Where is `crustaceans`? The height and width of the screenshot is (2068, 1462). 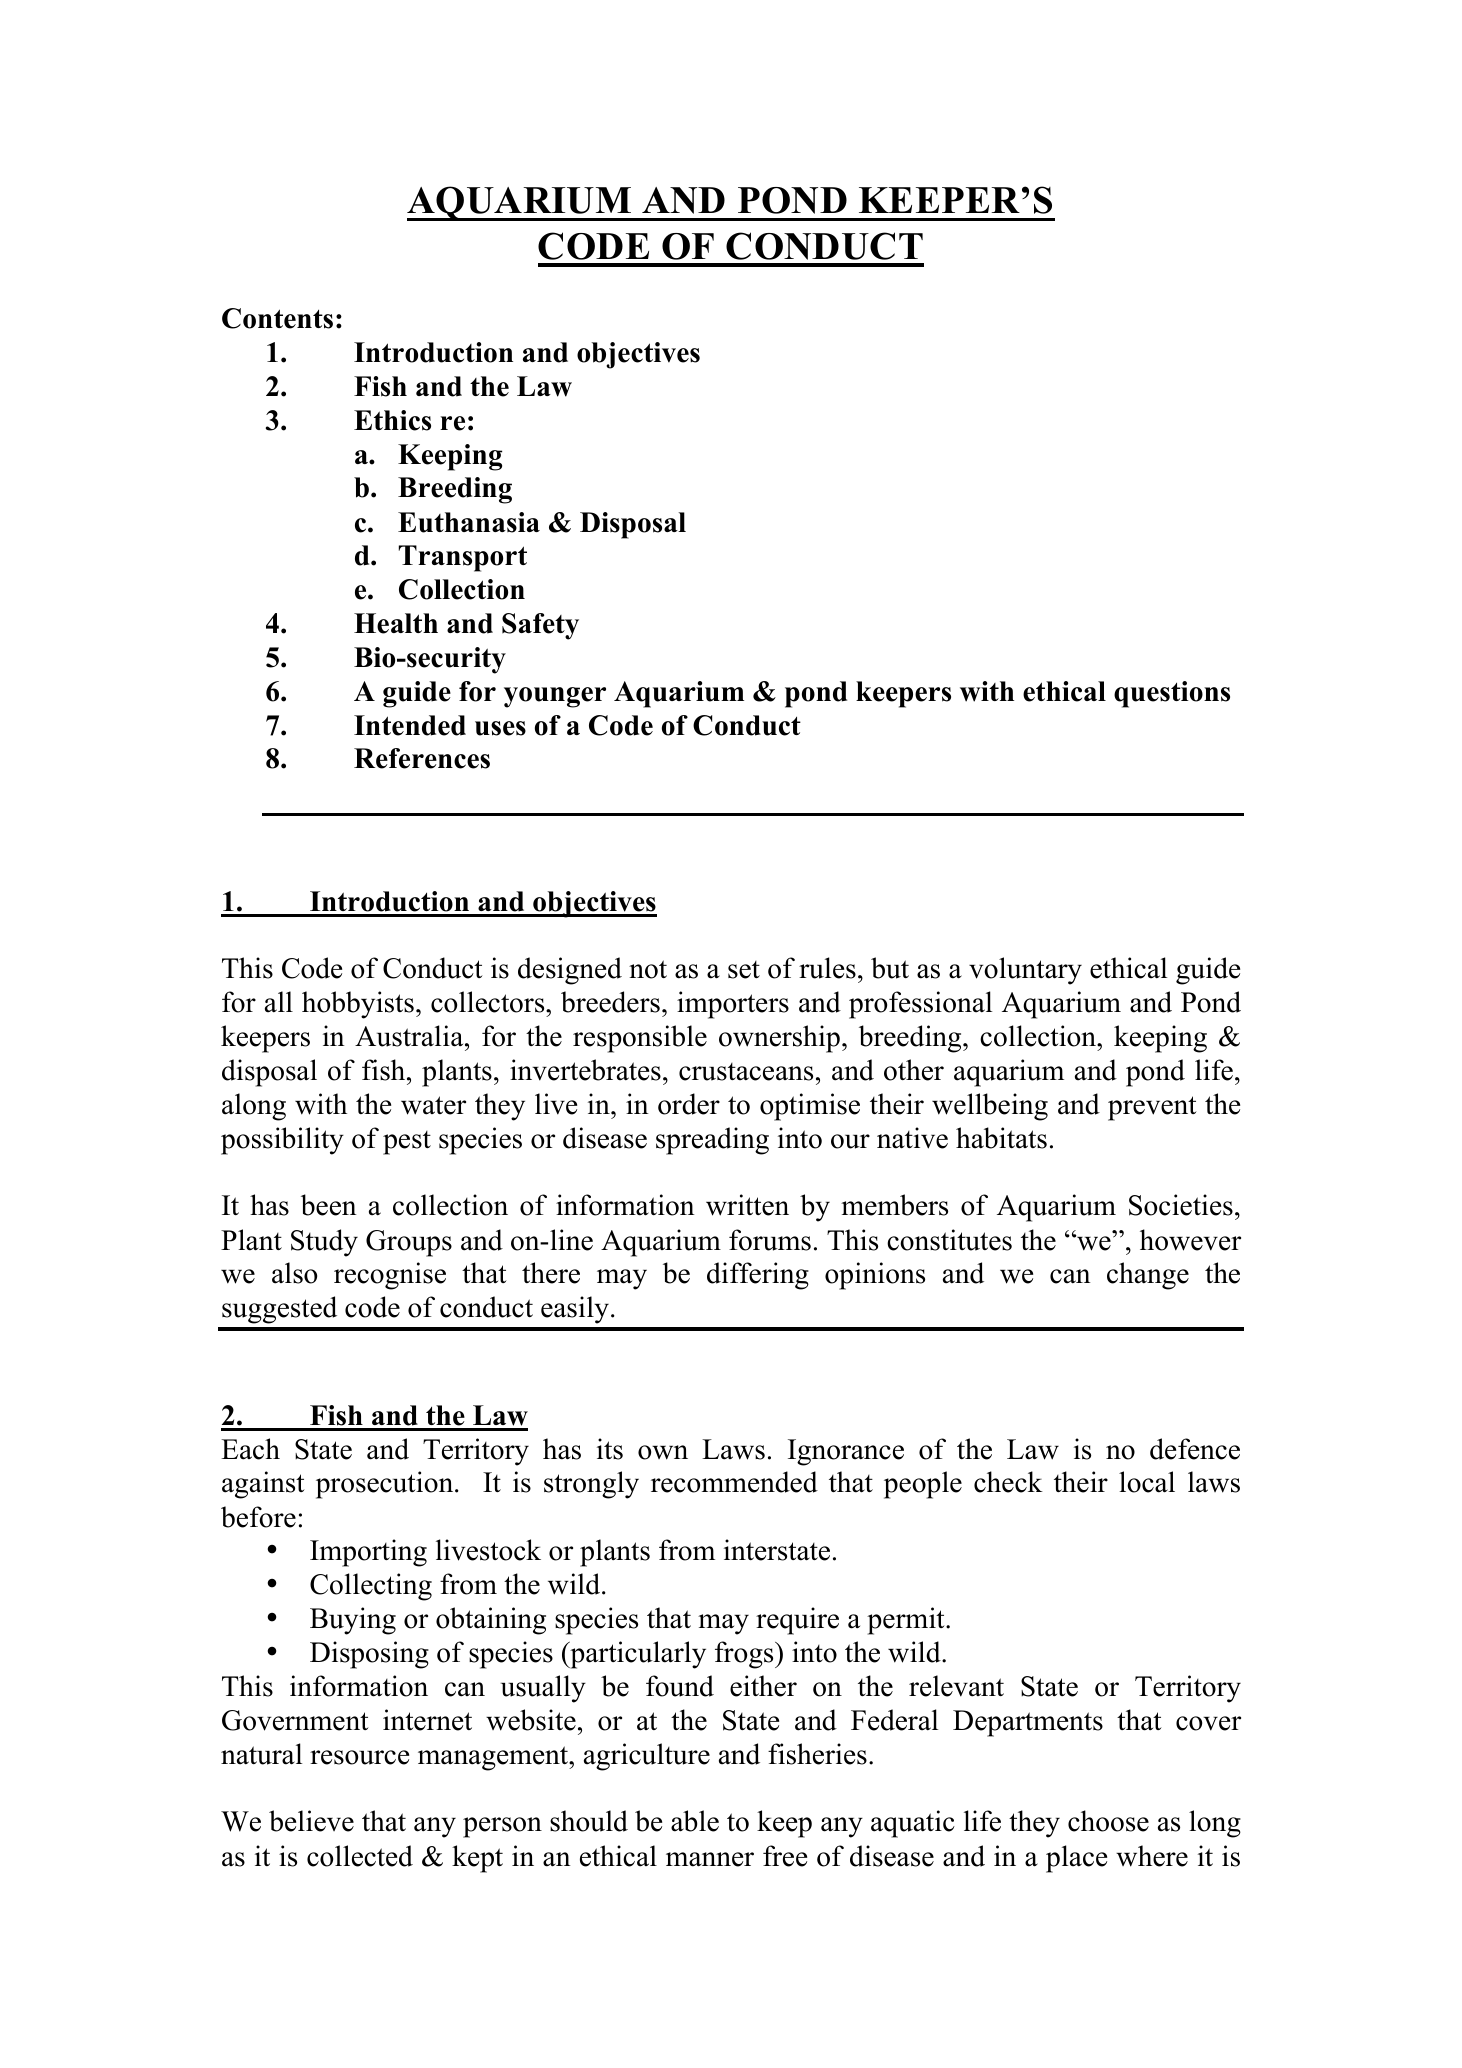
crustaceans is located at coordinates (746, 1072).
